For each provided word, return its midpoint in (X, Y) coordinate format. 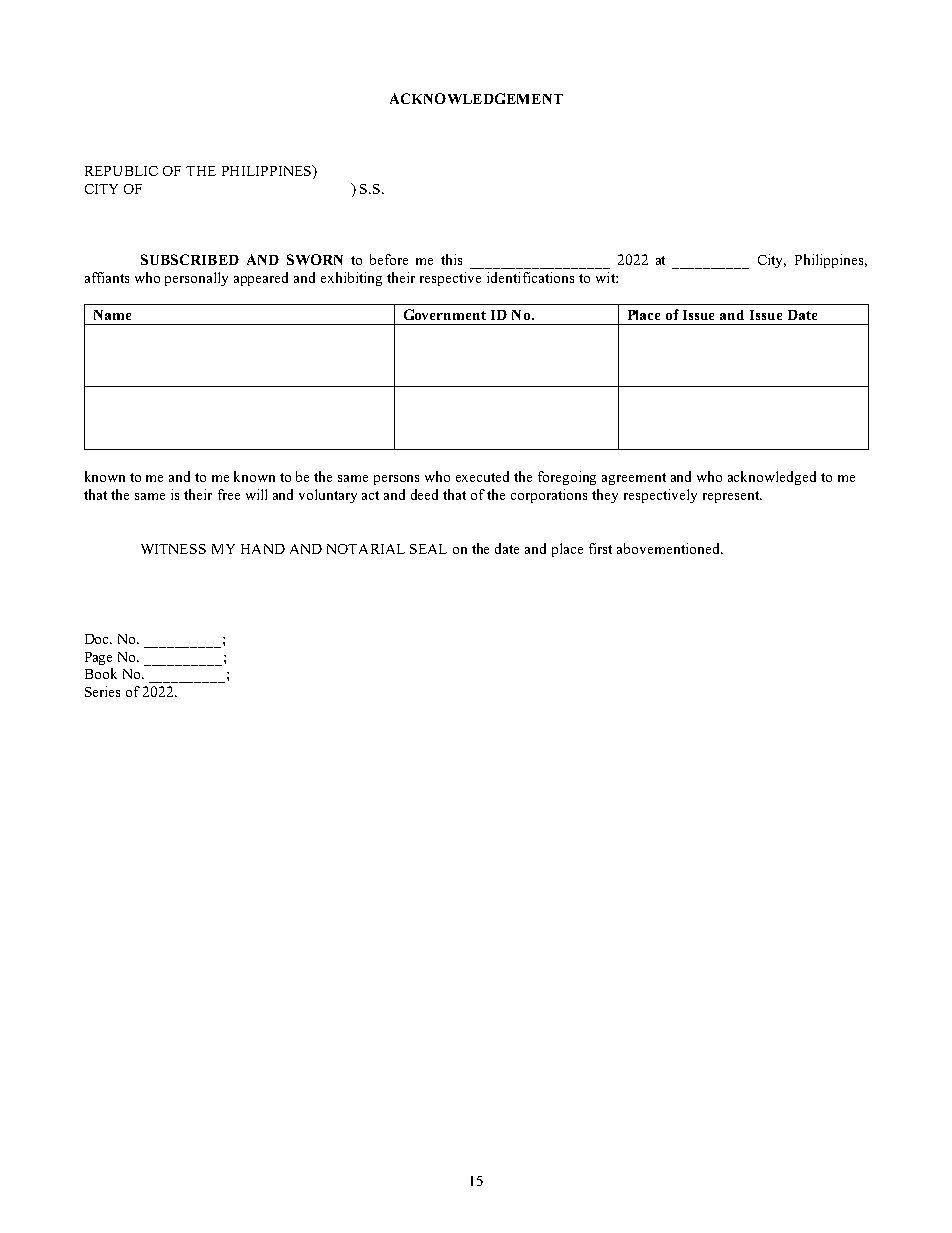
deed (424, 494)
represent (732, 497)
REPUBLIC (121, 171)
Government (445, 314)
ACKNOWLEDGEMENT (476, 98)
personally (196, 279)
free (229, 494)
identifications (530, 277)
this (451, 259)
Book (101, 673)
